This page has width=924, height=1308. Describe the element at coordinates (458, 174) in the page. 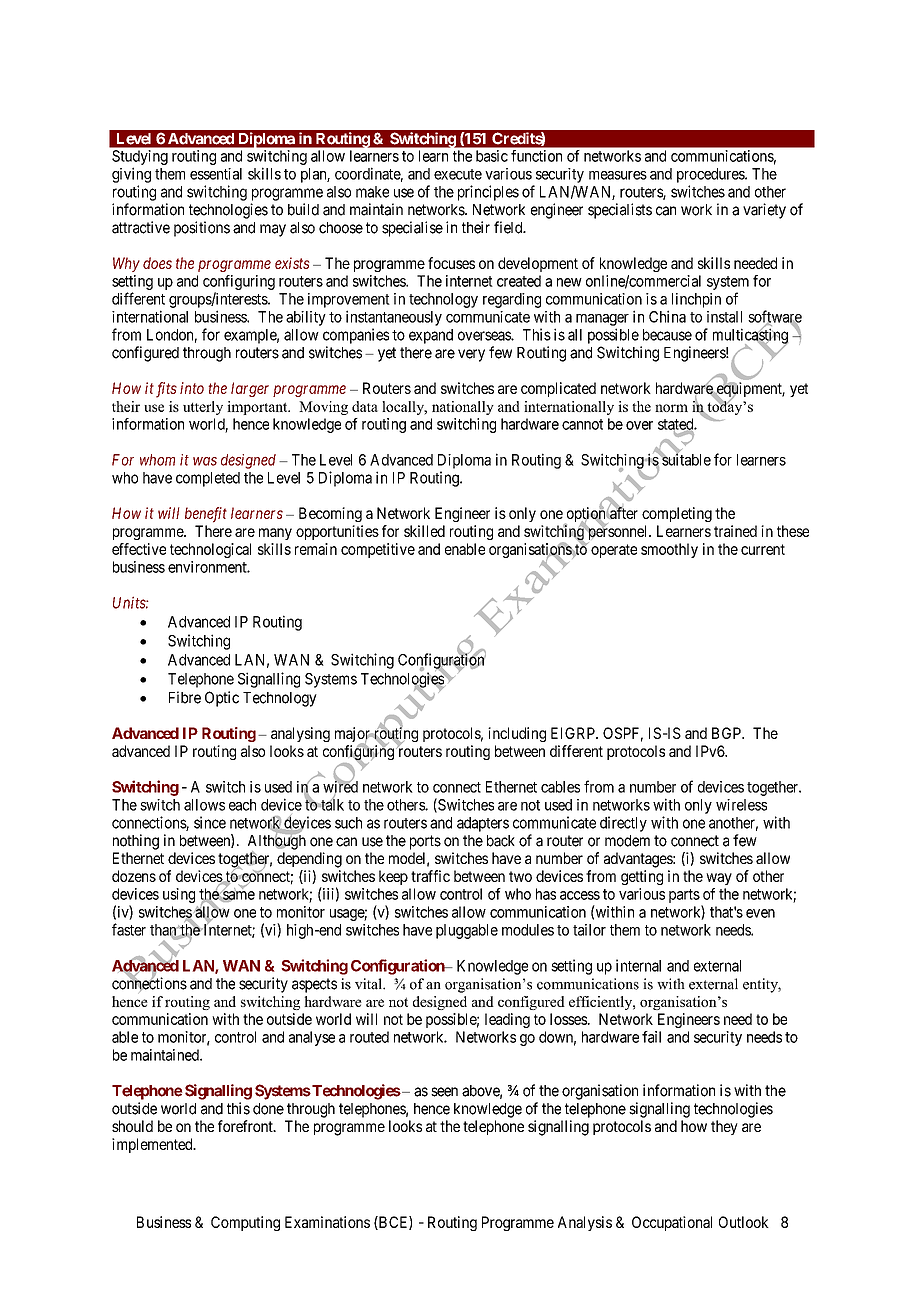

I see `execute` at that location.
